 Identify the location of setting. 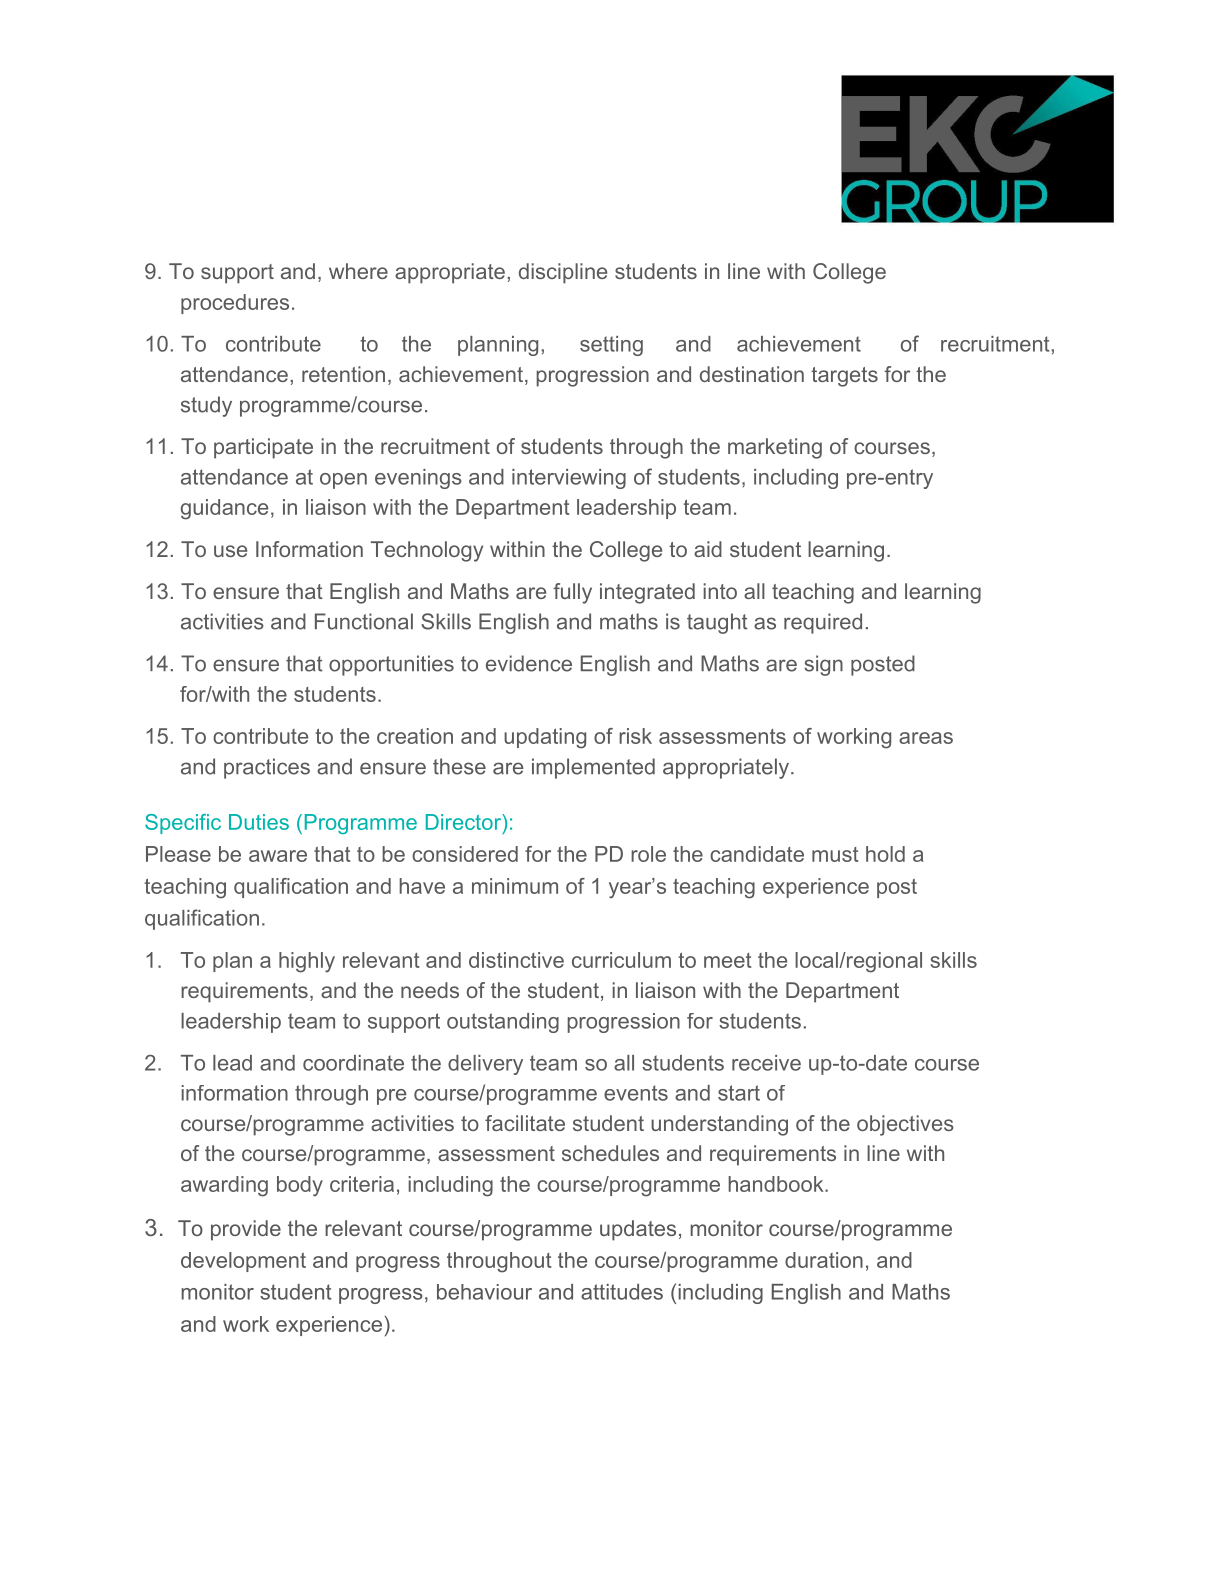
(611, 346).
